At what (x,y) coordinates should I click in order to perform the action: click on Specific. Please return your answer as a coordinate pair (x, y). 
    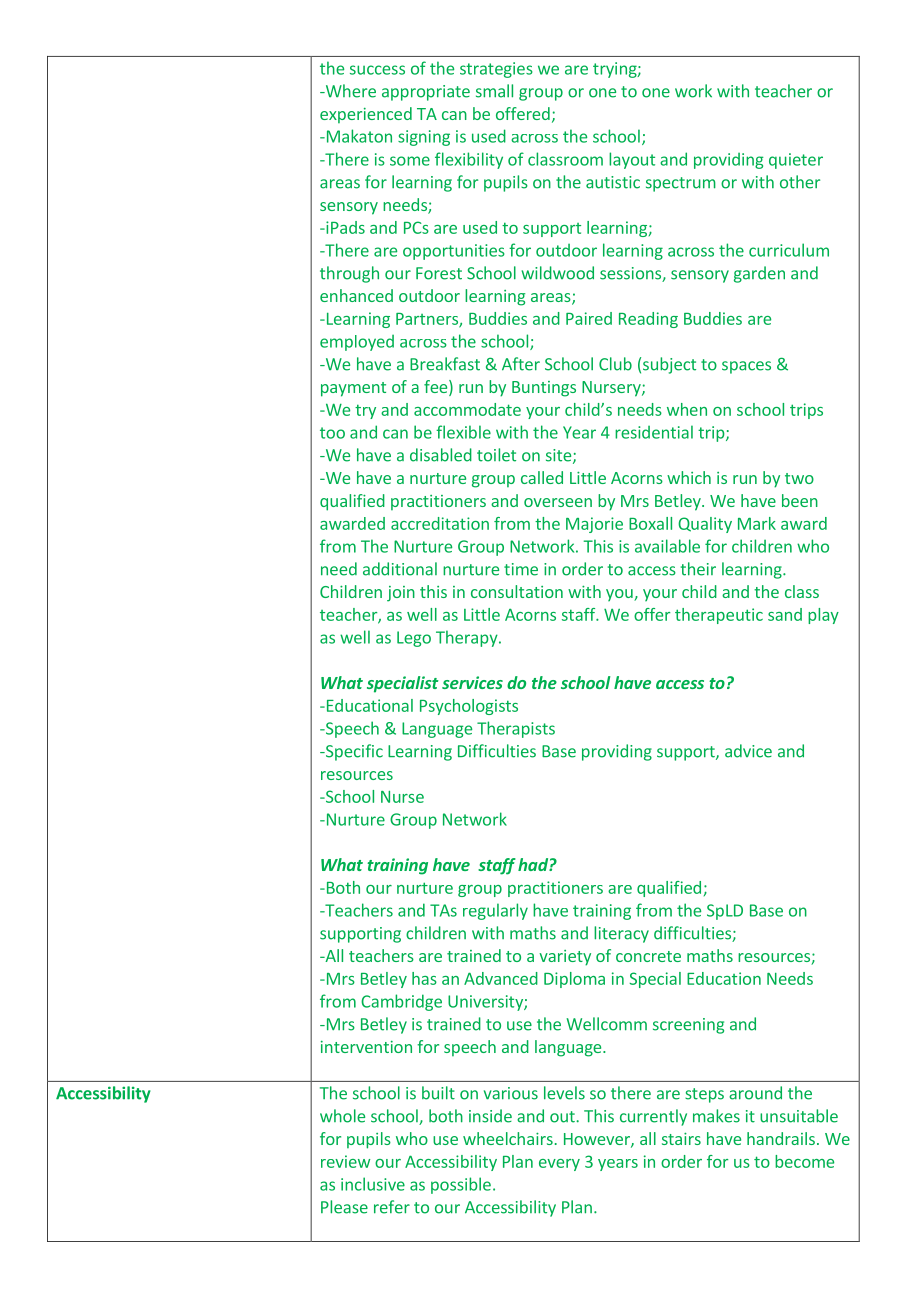
    Looking at the image, I should click on (353, 752).
